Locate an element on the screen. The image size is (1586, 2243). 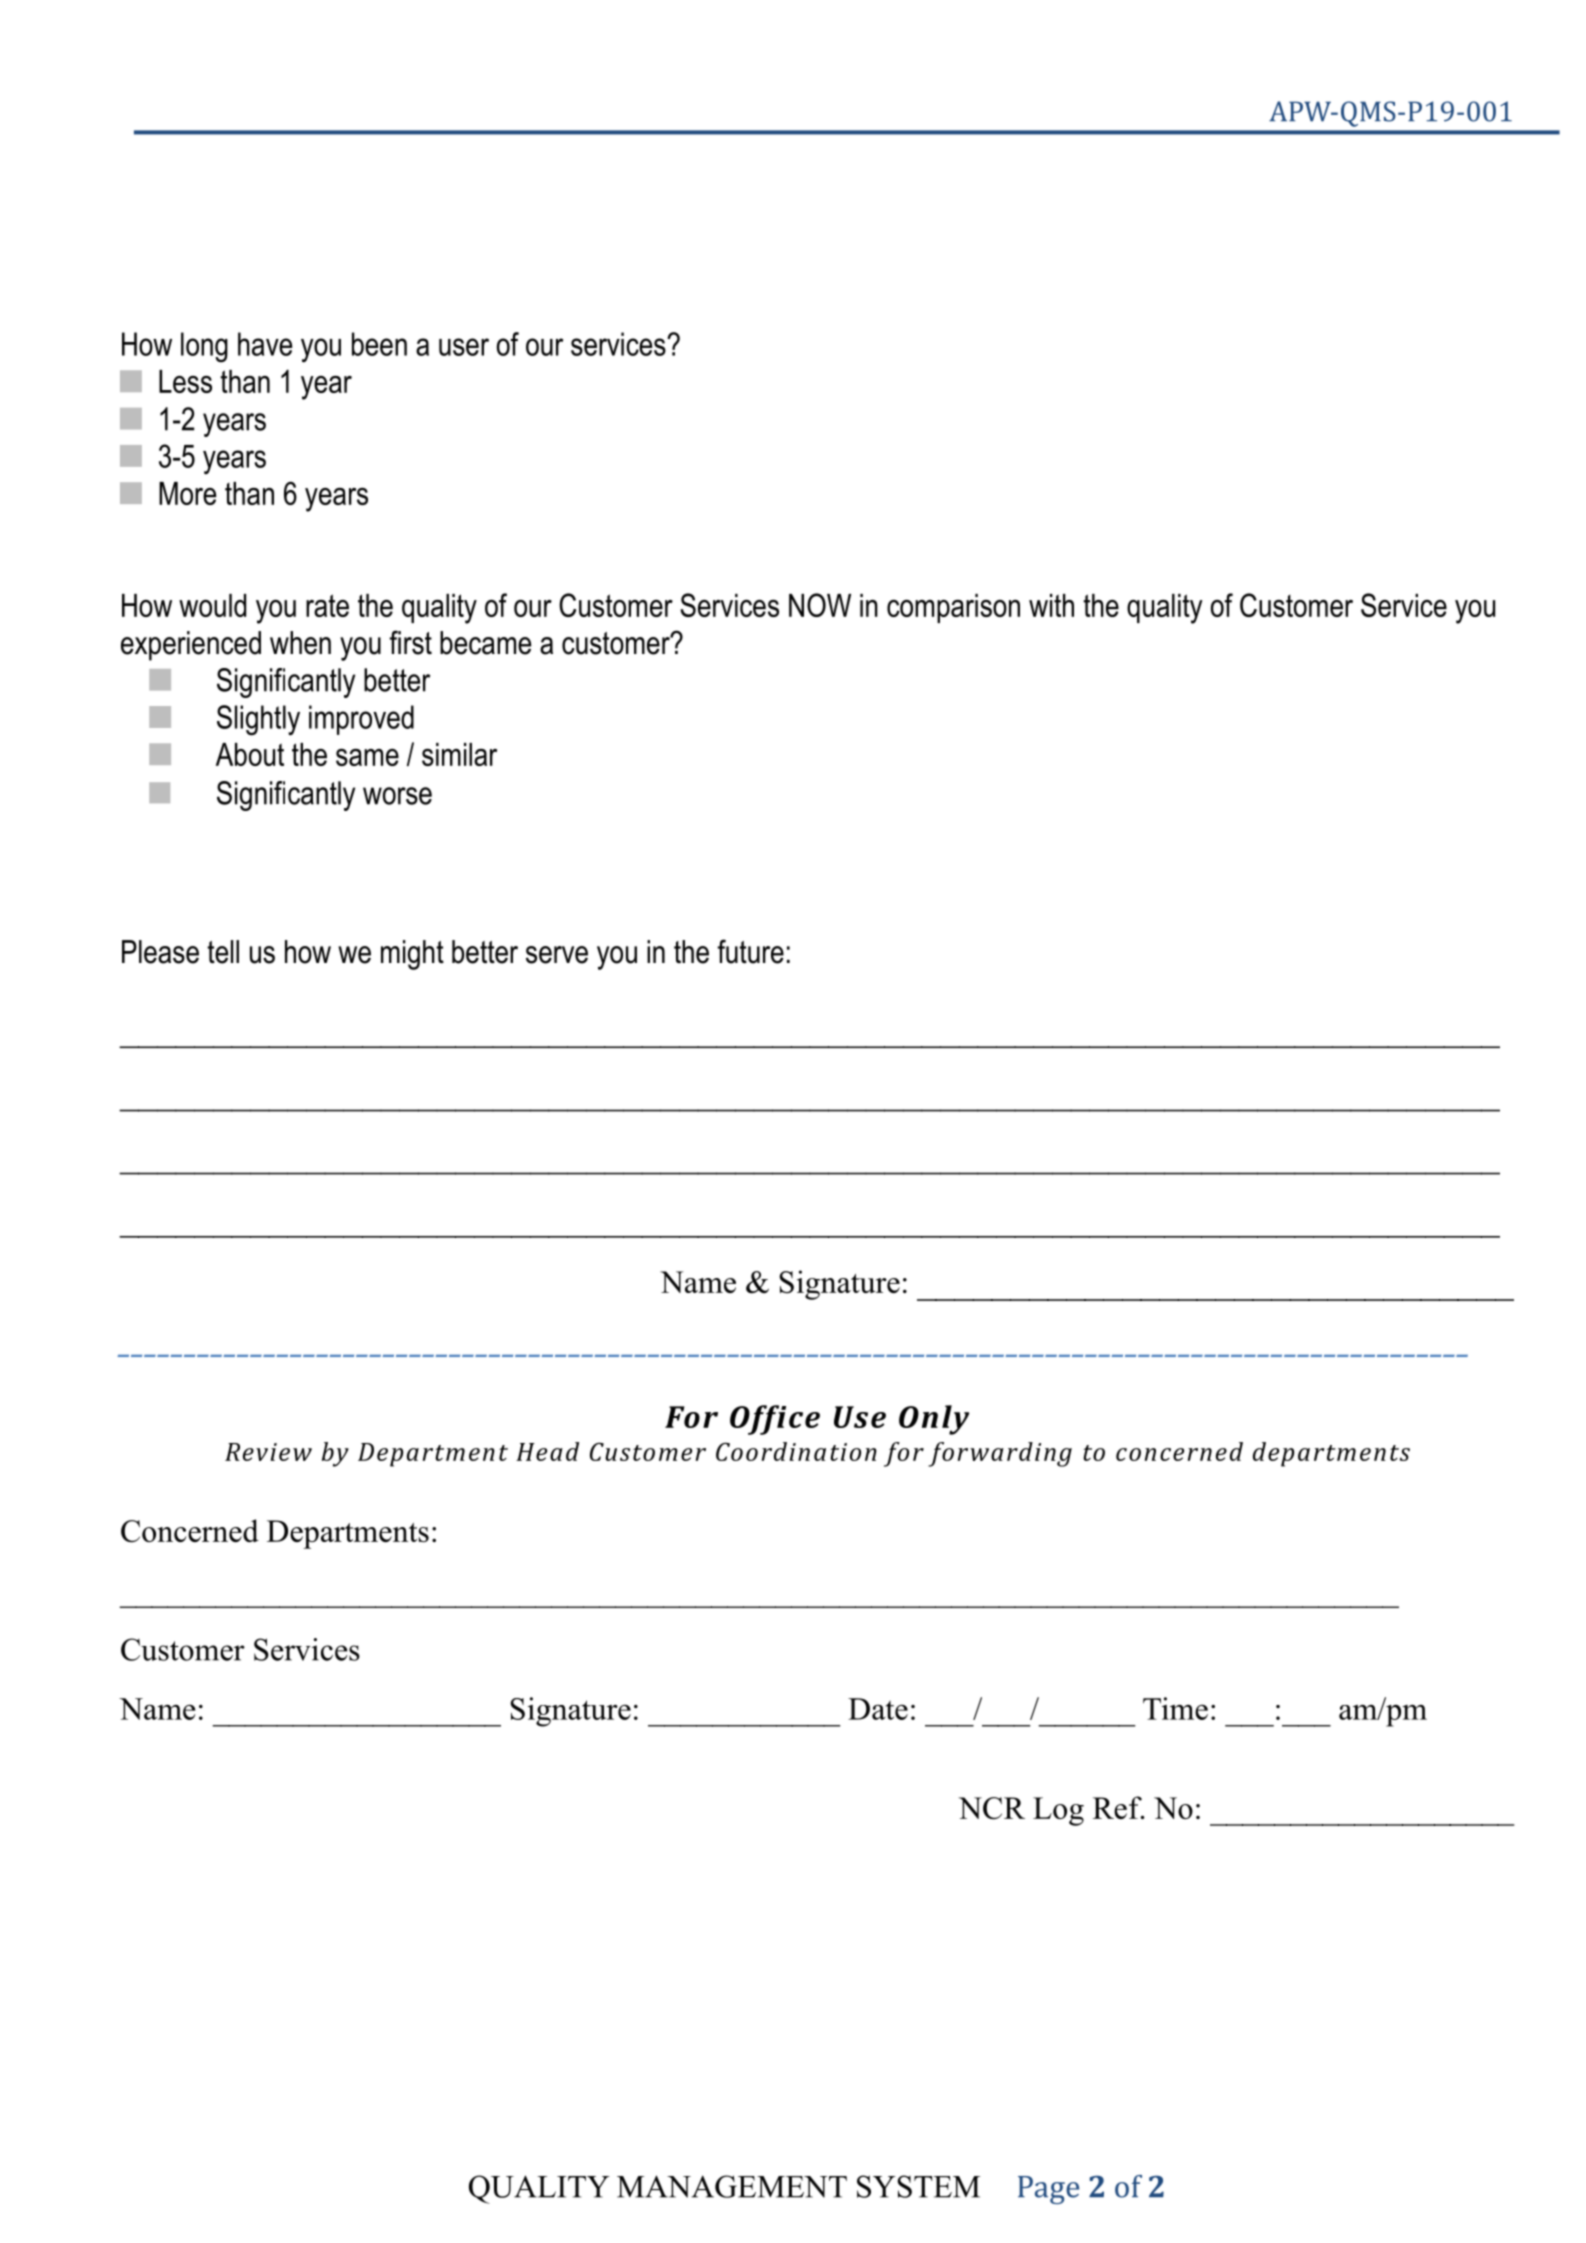
comparison is located at coordinates (953, 608).
